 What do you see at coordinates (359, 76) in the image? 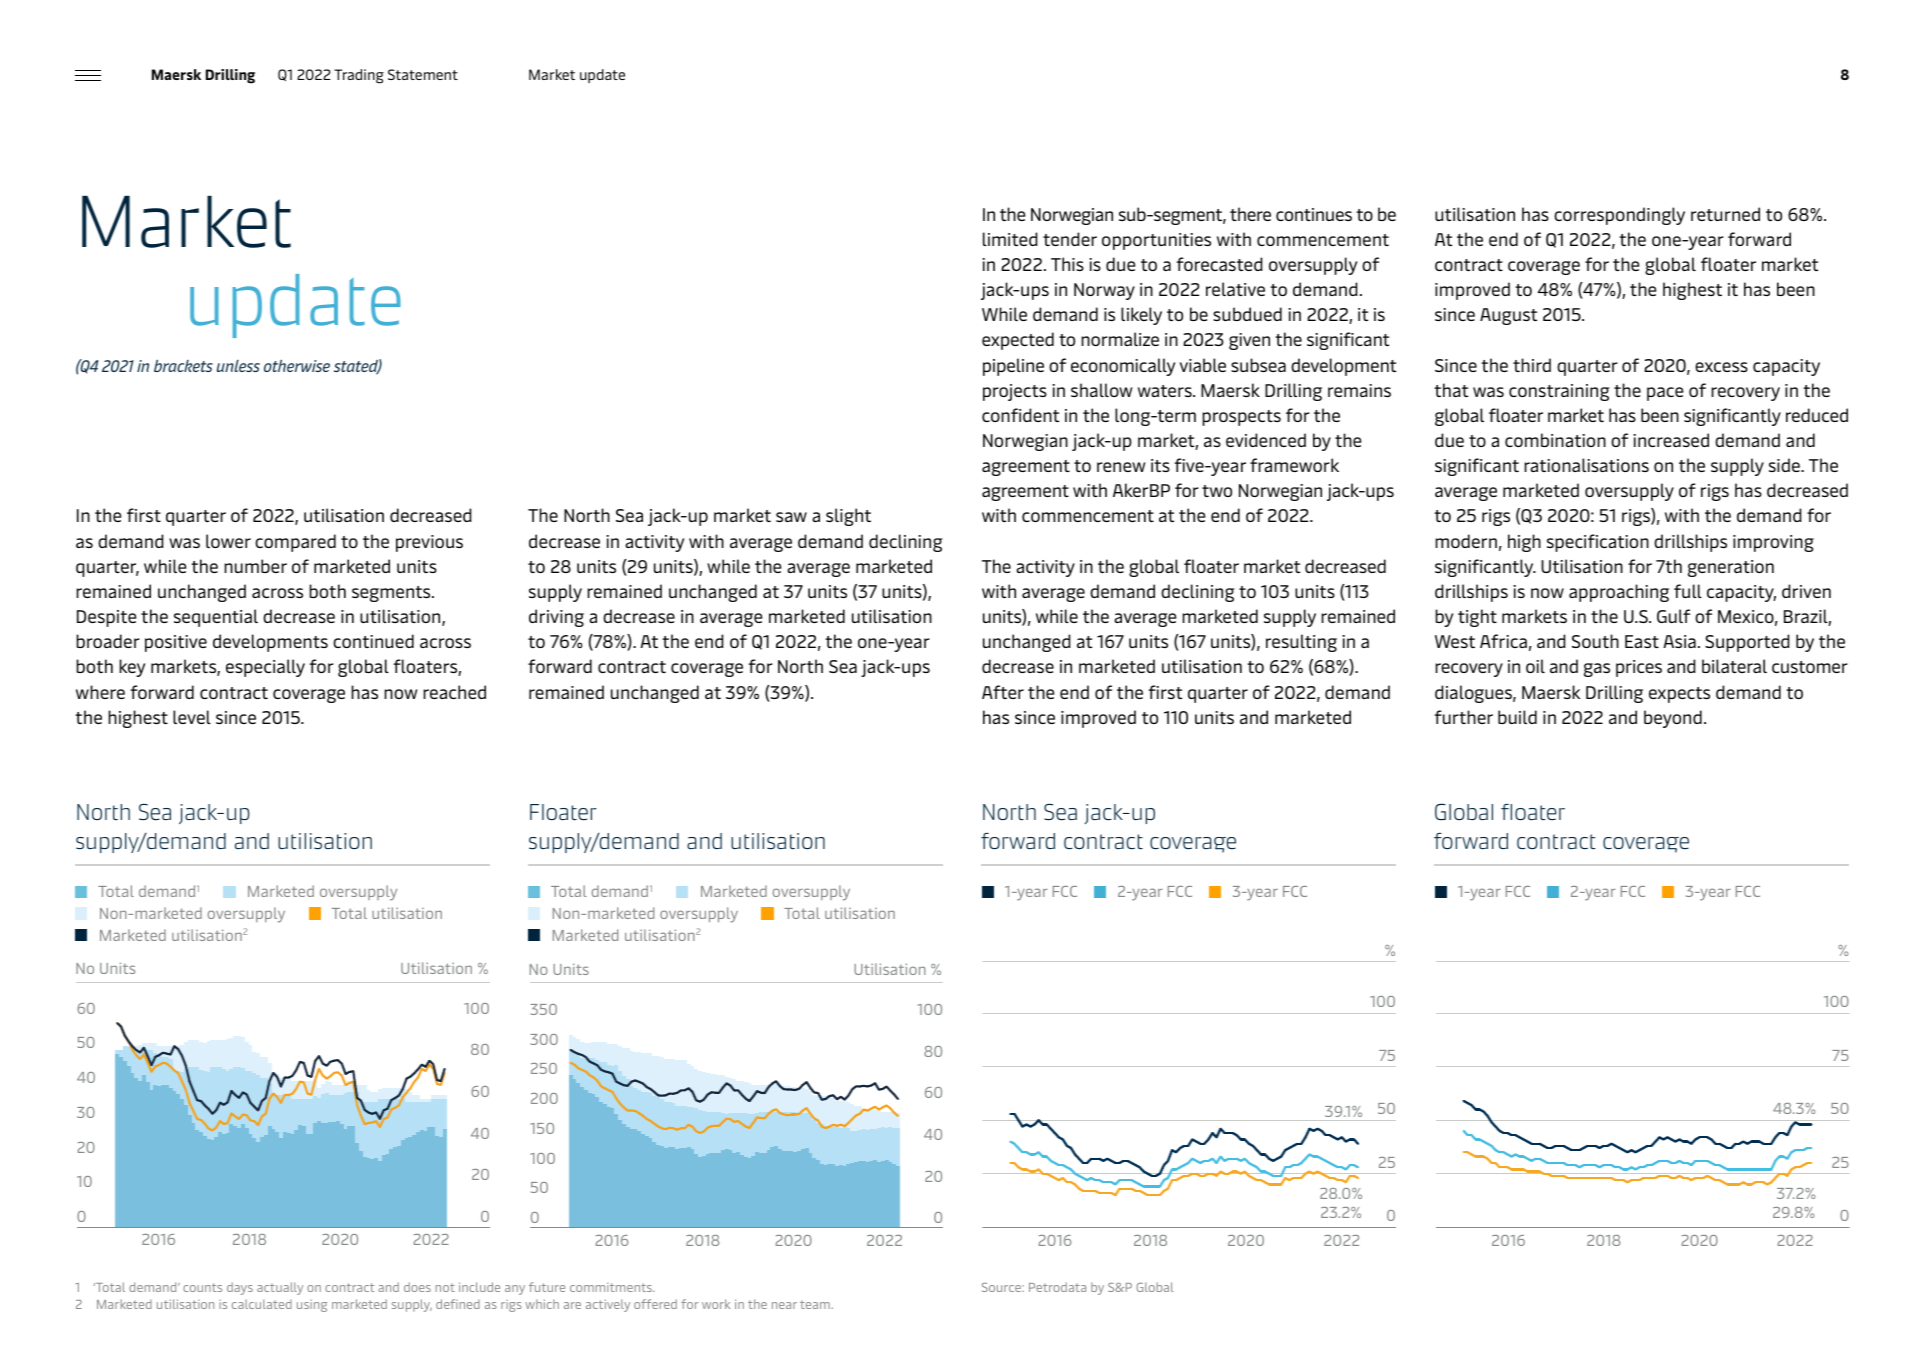
I see `Trading` at bounding box center [359, 76].
